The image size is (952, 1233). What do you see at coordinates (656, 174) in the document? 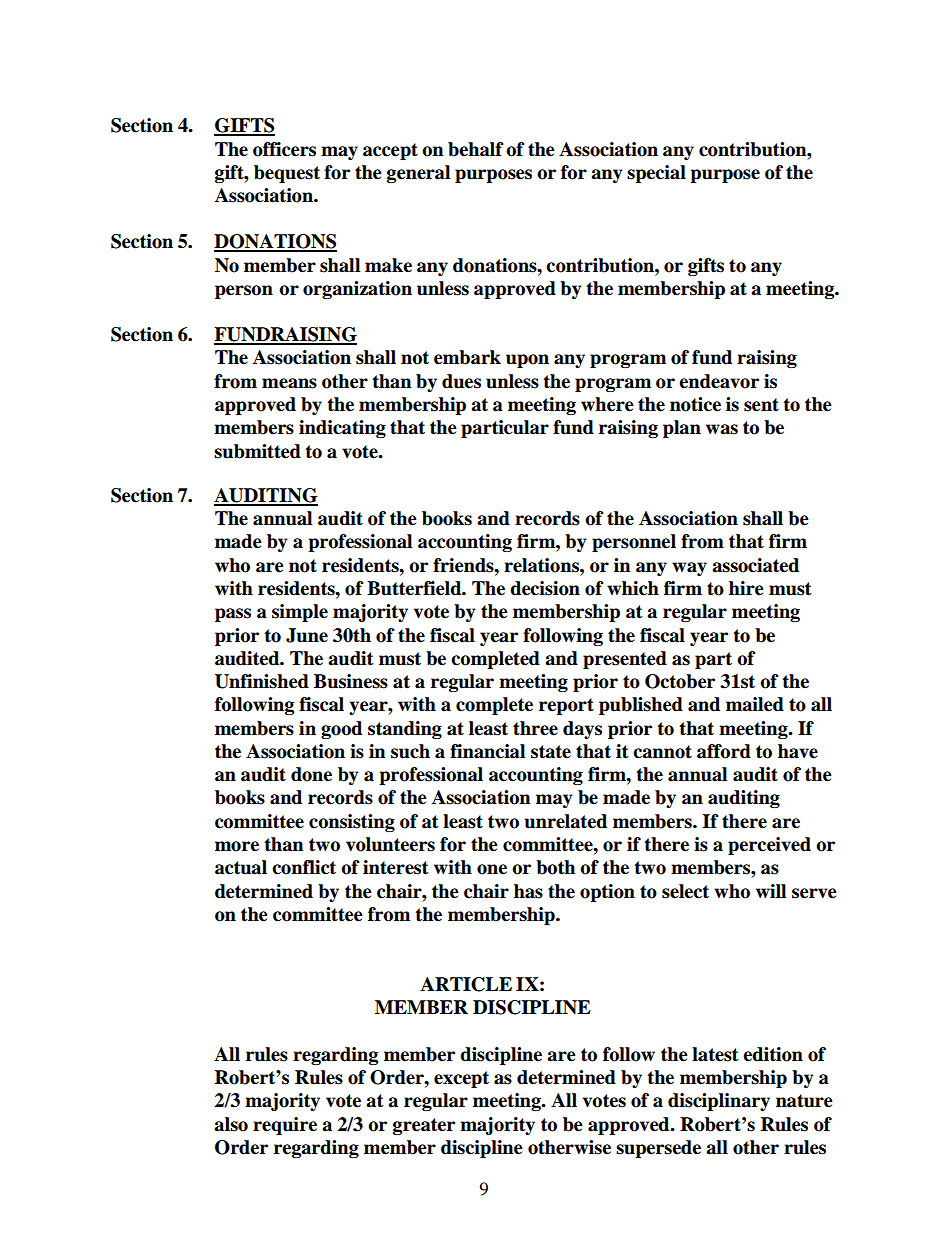
I see `special` at bounding box center [656, 174].
